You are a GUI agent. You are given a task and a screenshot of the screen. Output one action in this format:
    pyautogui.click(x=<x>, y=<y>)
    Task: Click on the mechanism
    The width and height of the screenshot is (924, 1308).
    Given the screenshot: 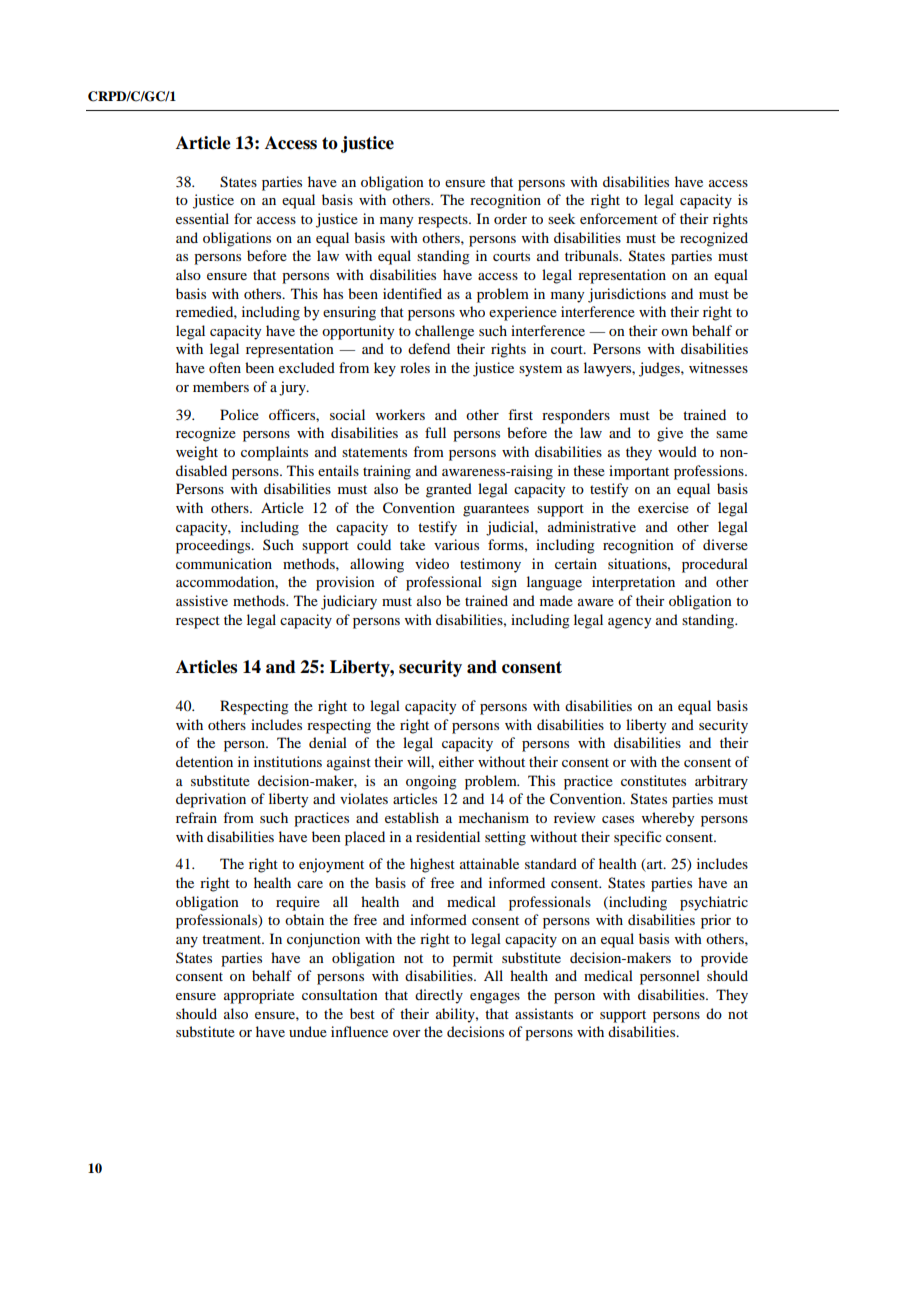 What is the action you would take?
    pyautogui.click(x=494, y=817)
